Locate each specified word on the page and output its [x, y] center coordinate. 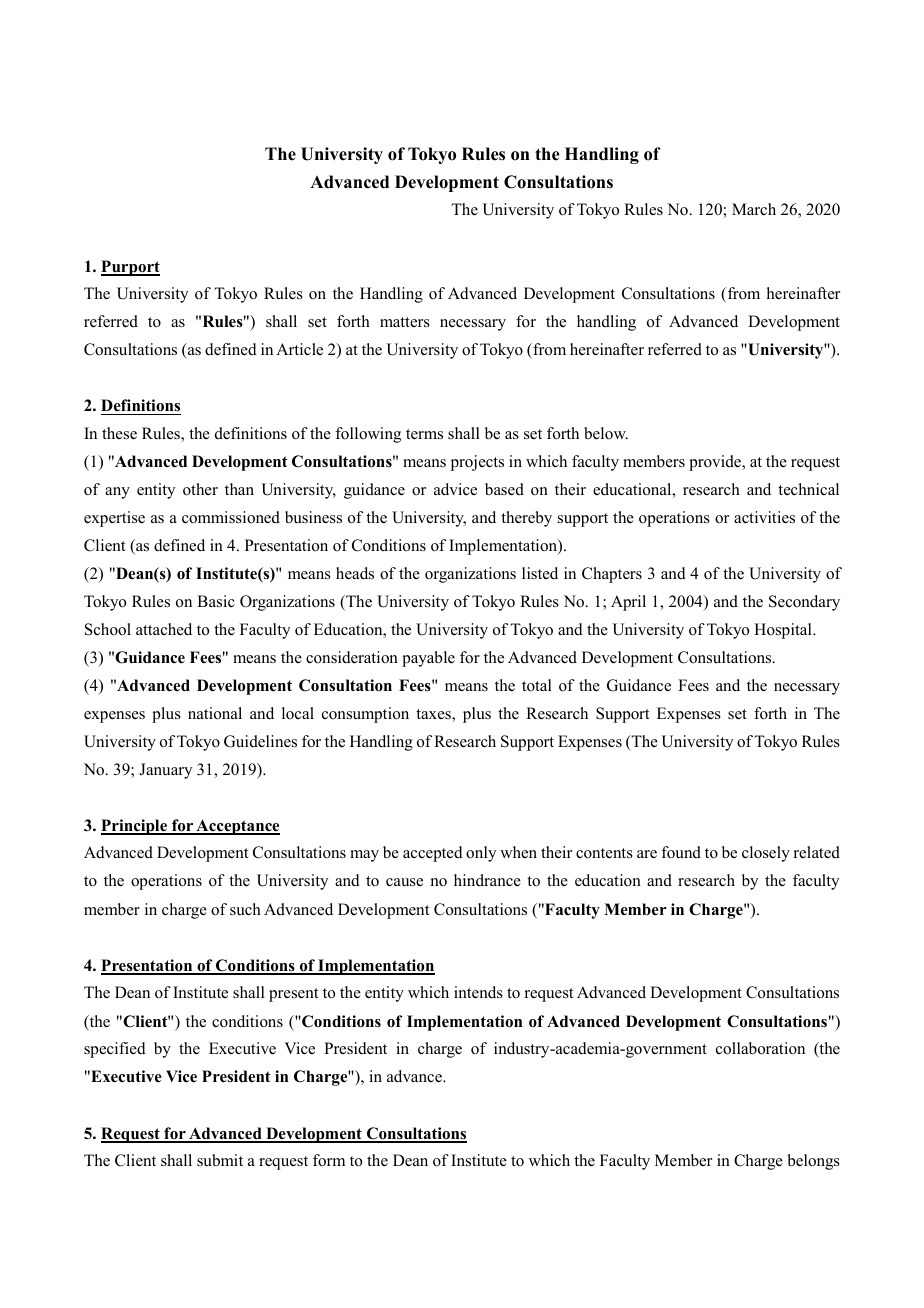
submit [220, 1160]
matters [405, 322]
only [481, 854]
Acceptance [237, 827]
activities [764, 517]
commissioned [231, 517]
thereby [526, 519]
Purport [130, 268]
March [754, 209]
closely [766, 854]
